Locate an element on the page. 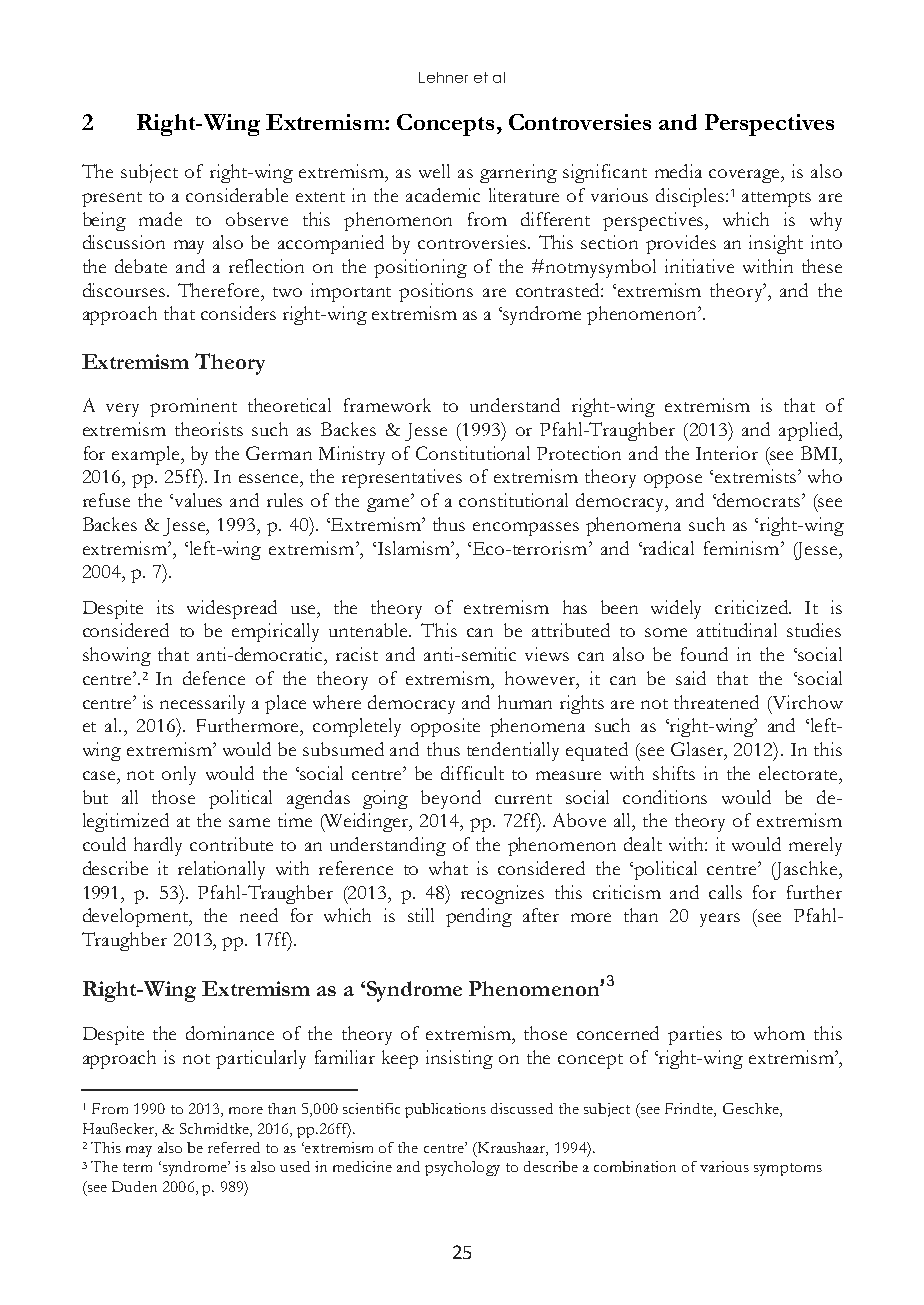 The image size is (924, 1305). attempts is located at coordinates (776, 199).
